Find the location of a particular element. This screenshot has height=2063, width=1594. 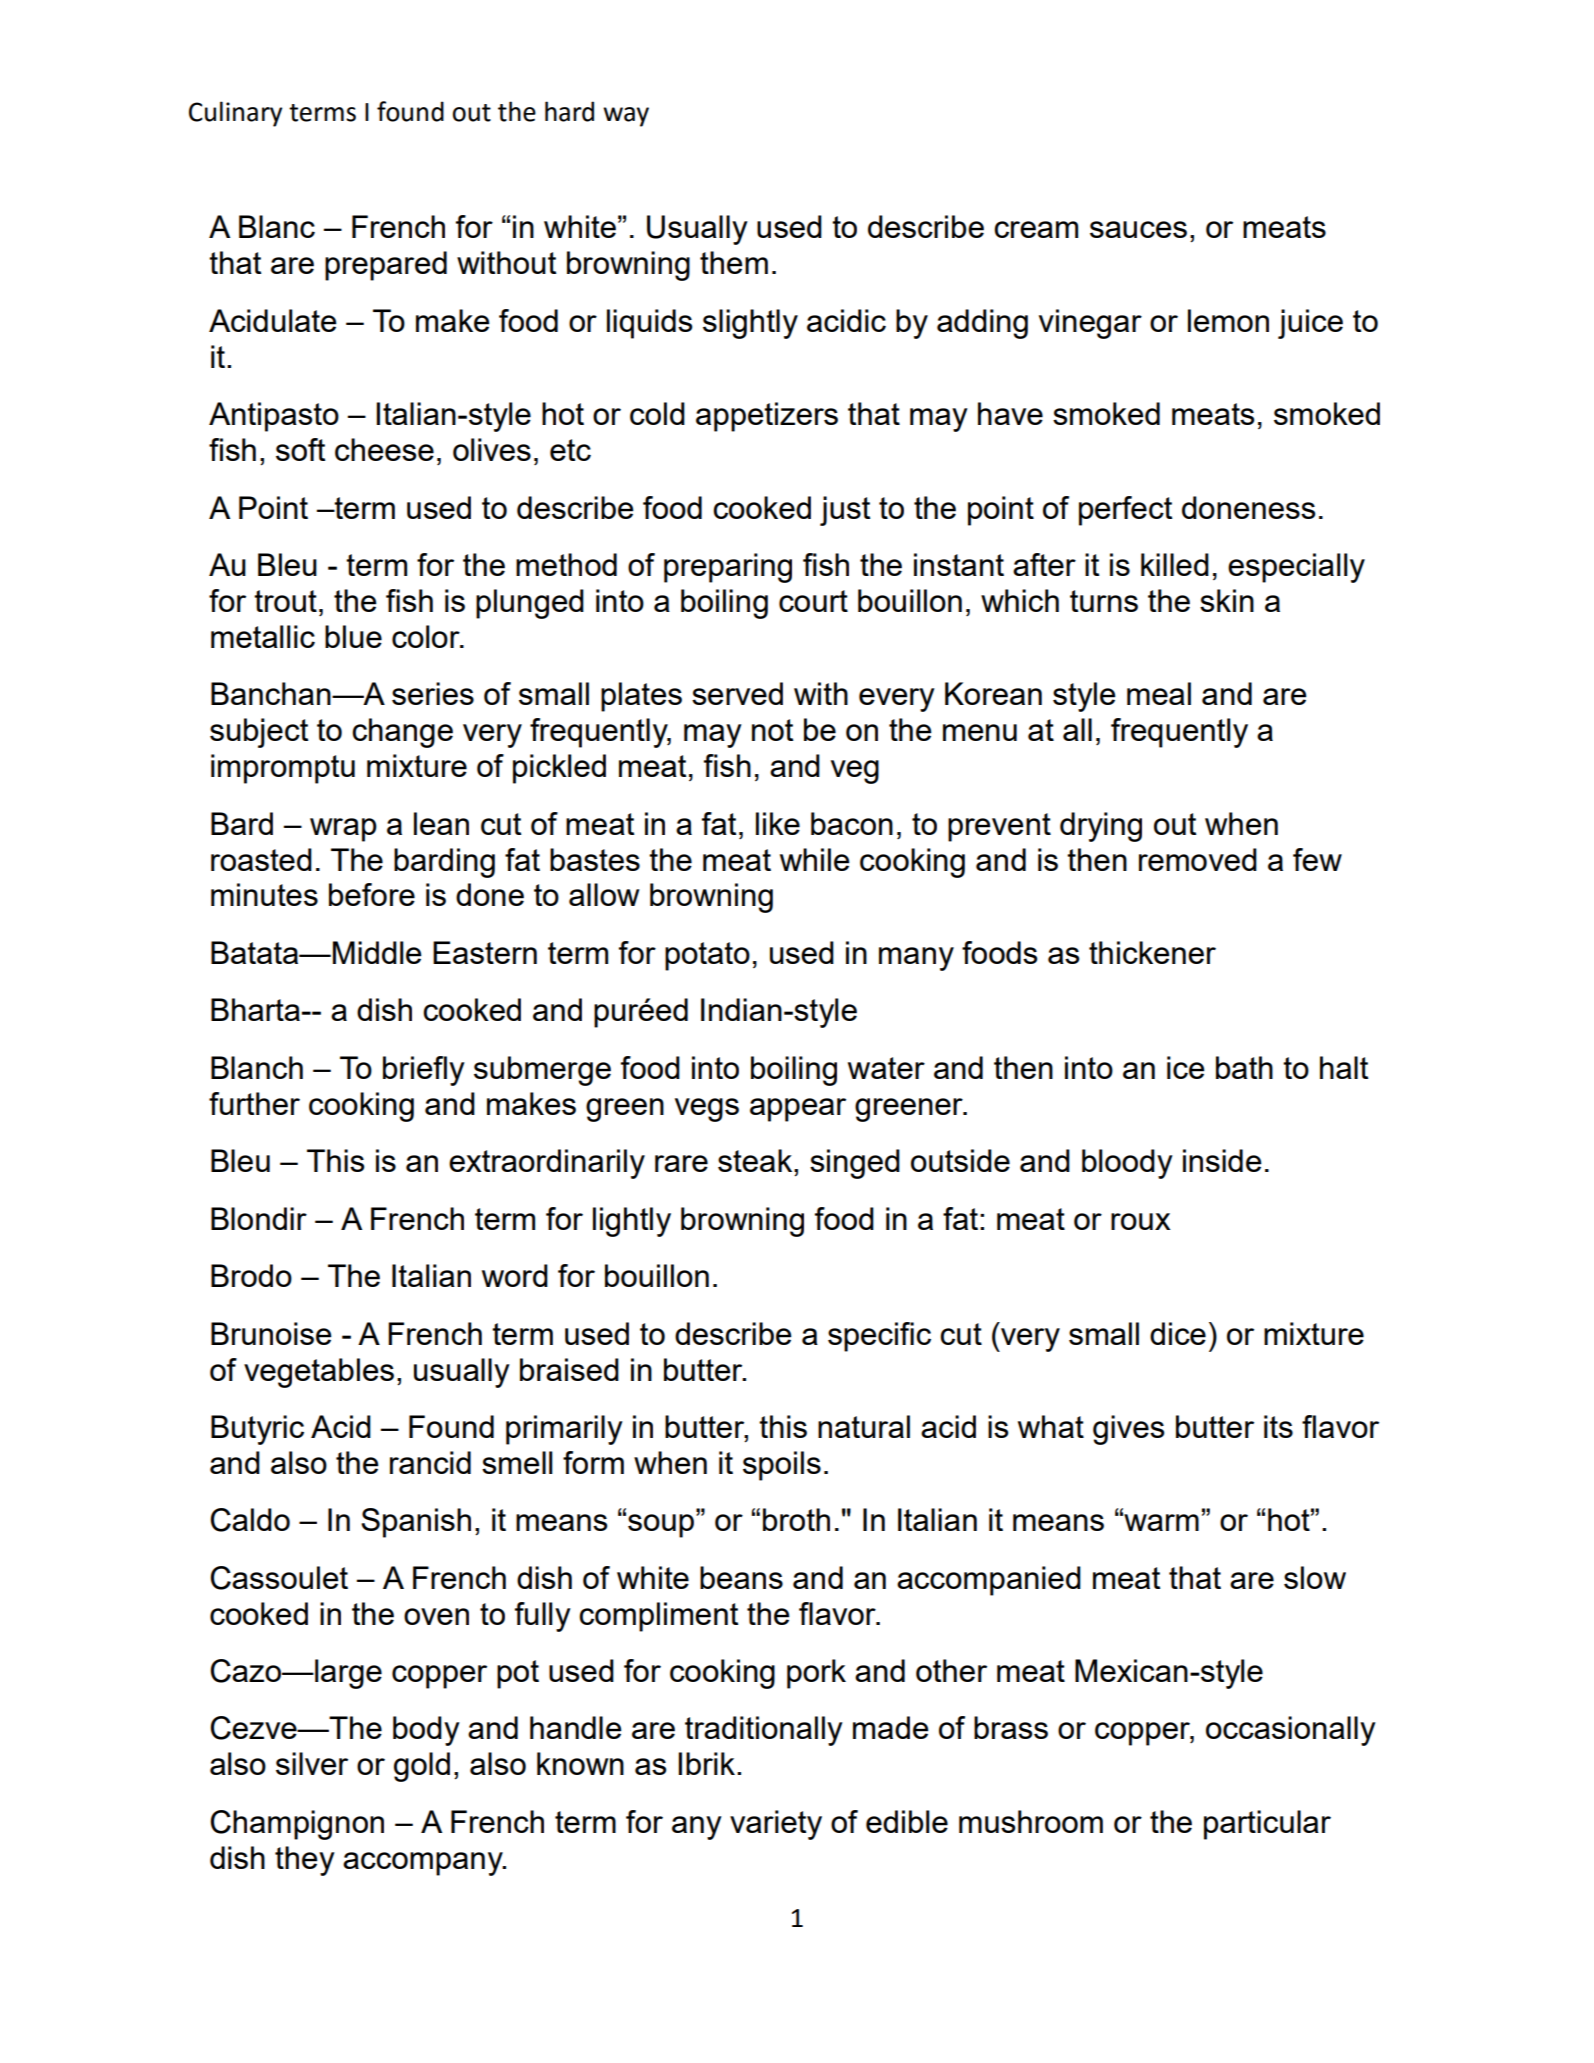

change is located at coordinates (402, 733).
